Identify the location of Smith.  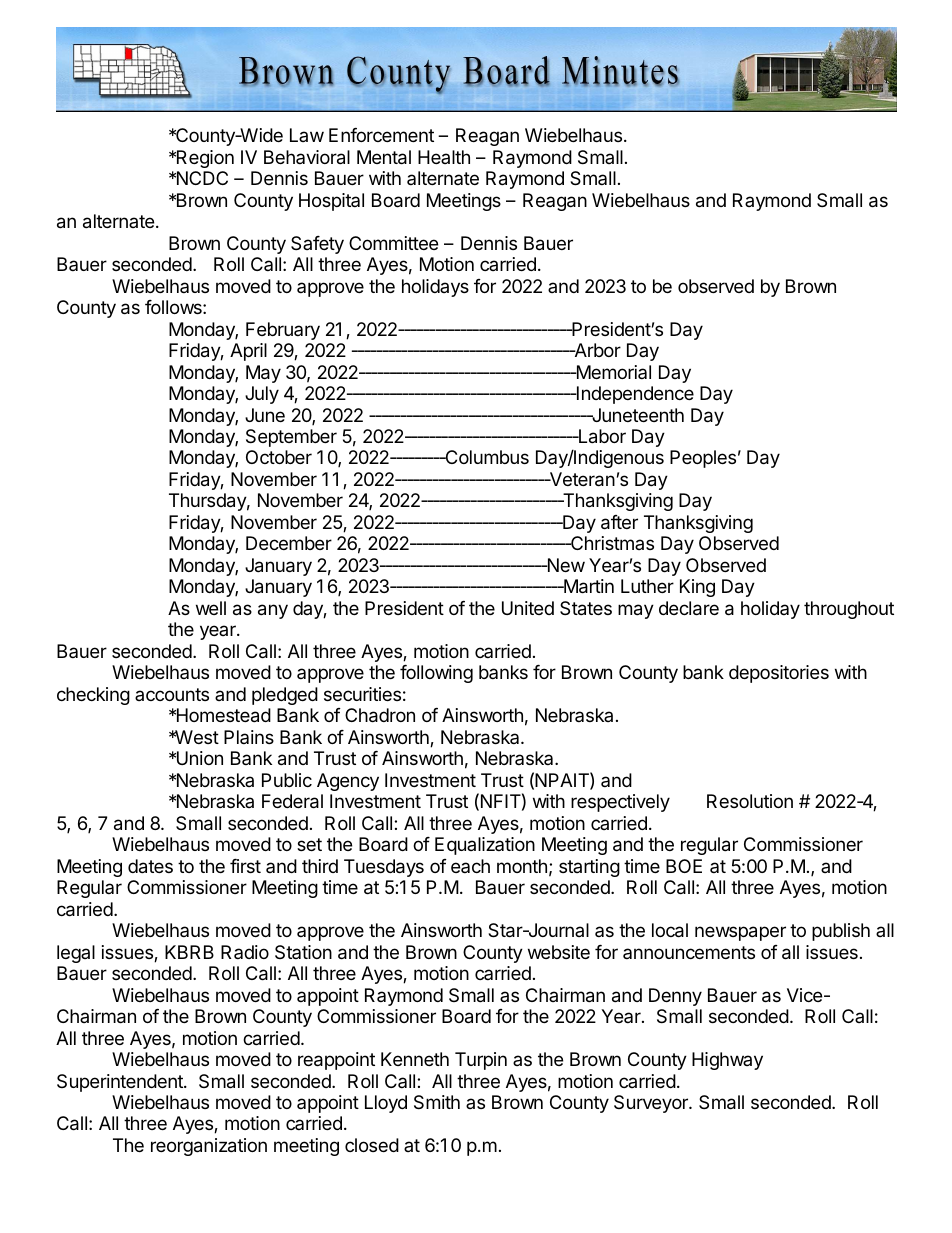
(437, 1102).
